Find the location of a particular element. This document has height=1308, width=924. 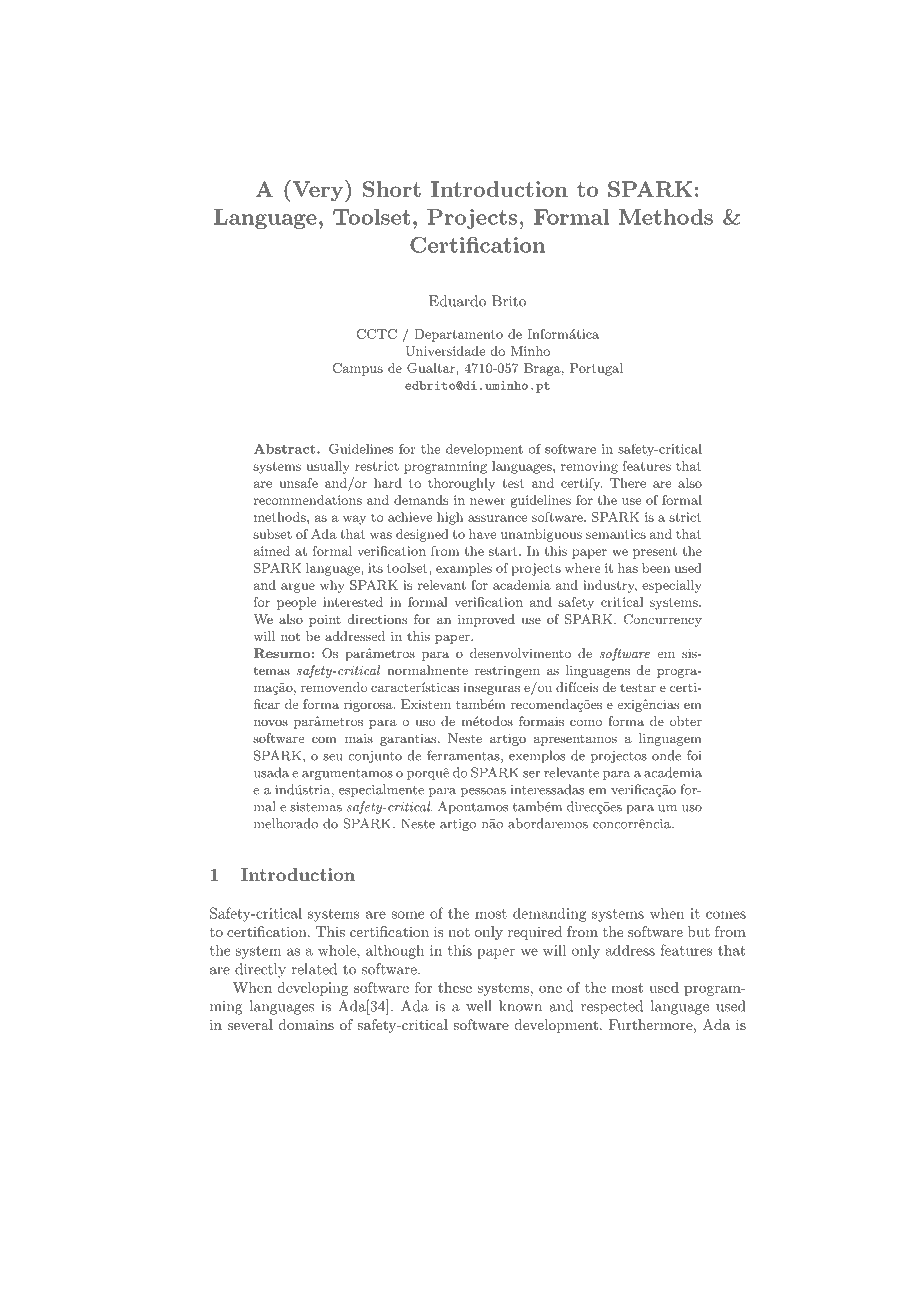

developing is located at coordinates (313, 989).
